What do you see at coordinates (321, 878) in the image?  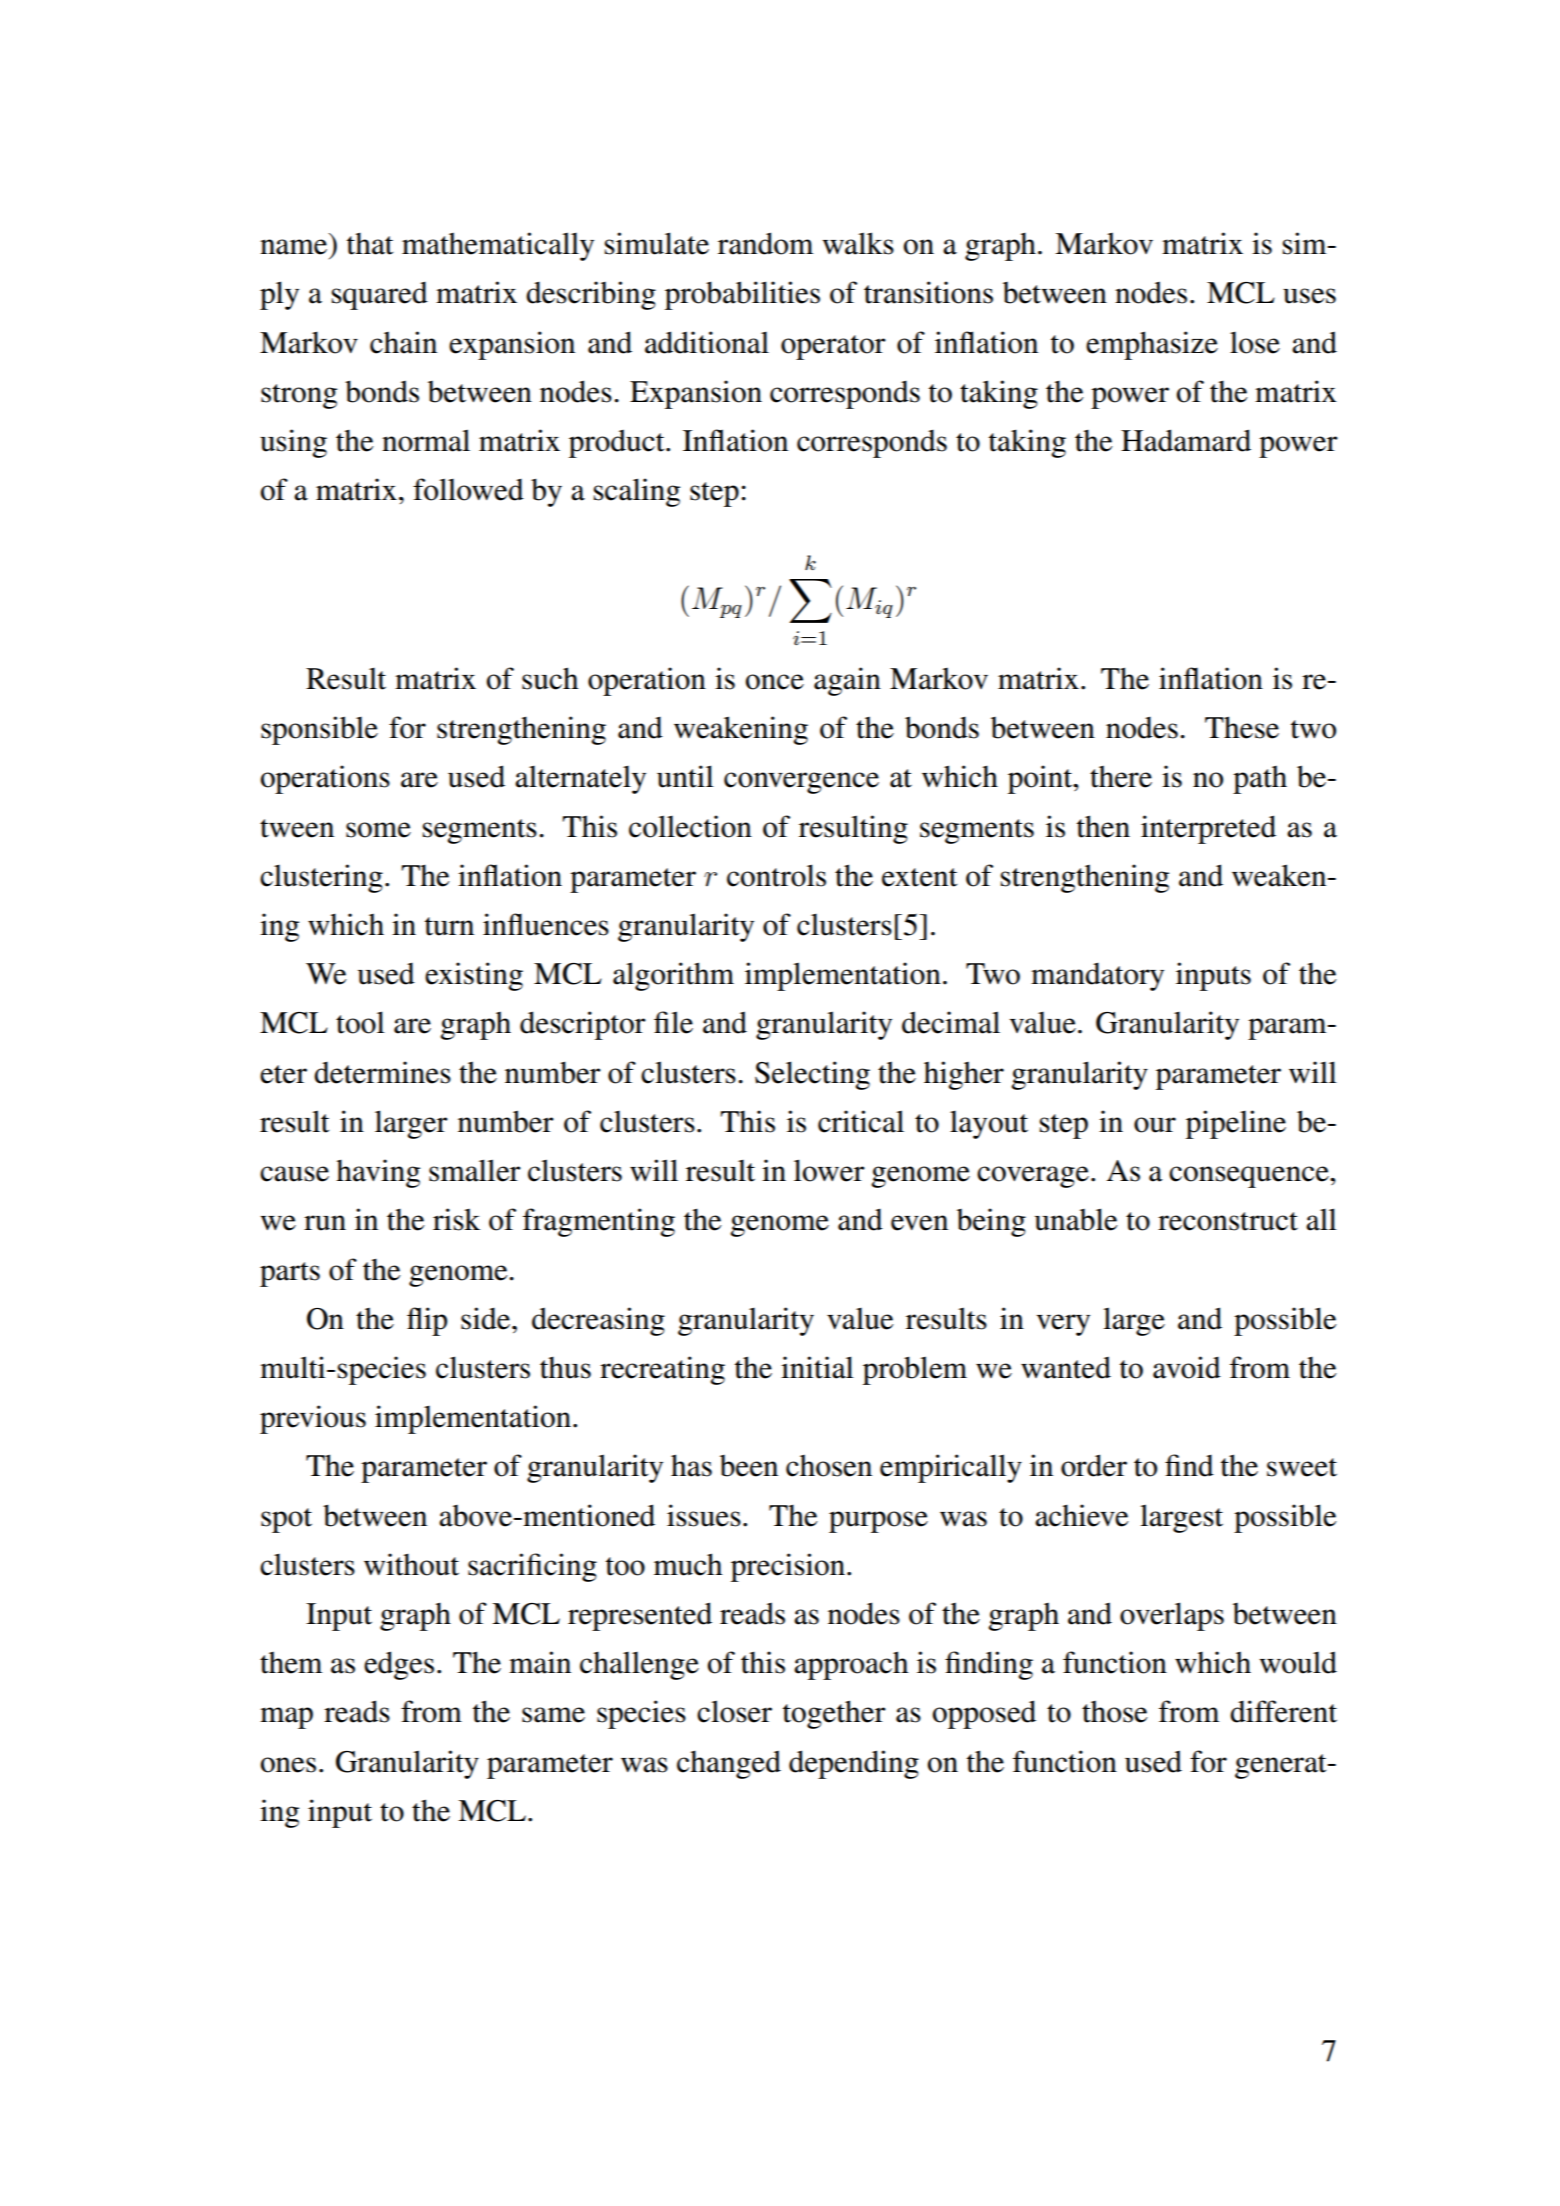 I see `clustering` at bounding box center [321, 878].
